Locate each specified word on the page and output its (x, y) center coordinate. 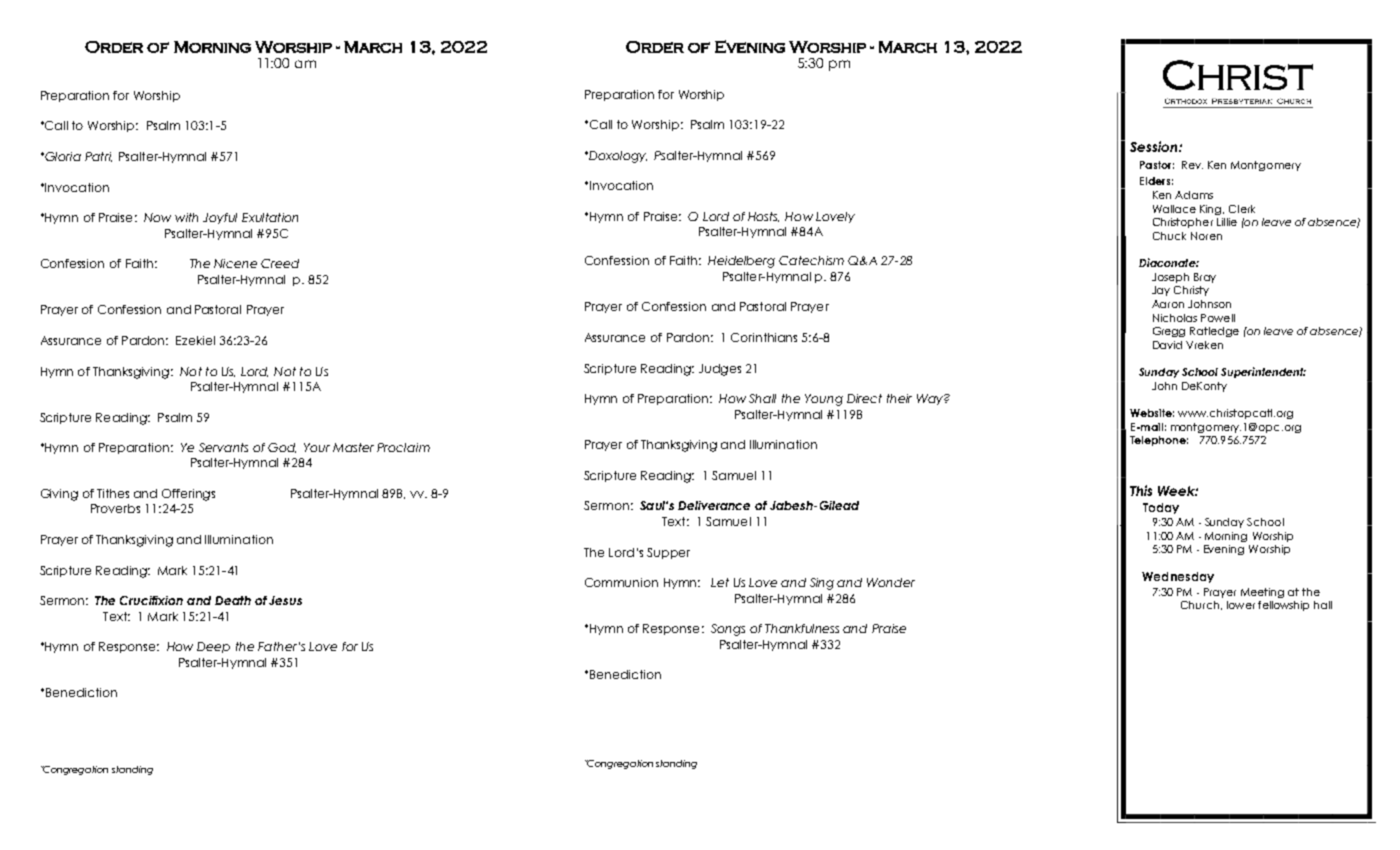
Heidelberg (741, 262)
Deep (213, 647)
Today (1161, 508)
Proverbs (115, 508)
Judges (720, 370)
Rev (1192, 165)
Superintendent (1263, 372)
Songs (728, 630)
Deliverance (714, 505)
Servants (223, 447)
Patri (98, 157)
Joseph (1170, 278)
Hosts (763, 217)
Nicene (235, 263)
